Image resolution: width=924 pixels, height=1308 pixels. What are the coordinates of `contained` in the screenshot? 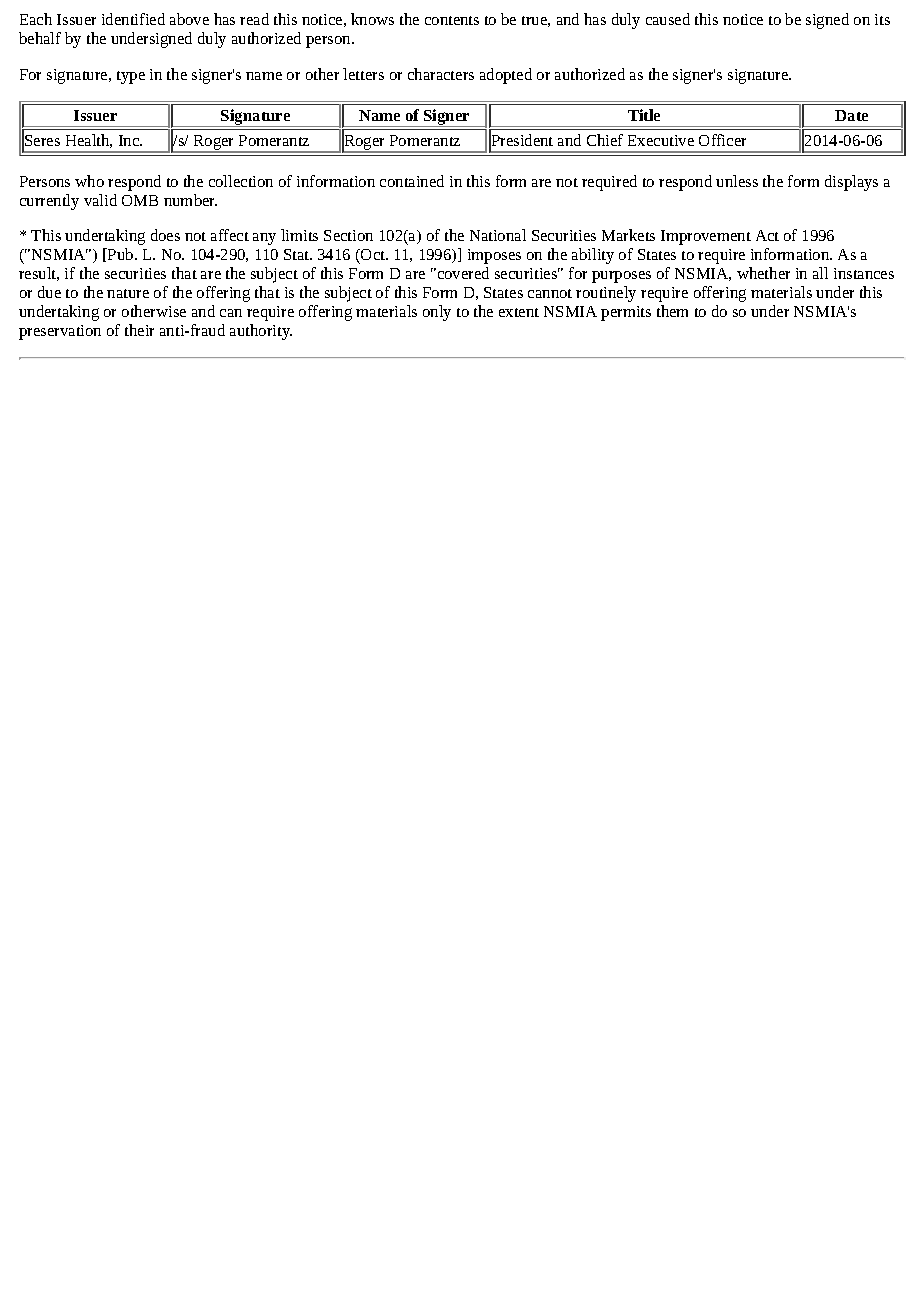 It's located at (412, 181).
